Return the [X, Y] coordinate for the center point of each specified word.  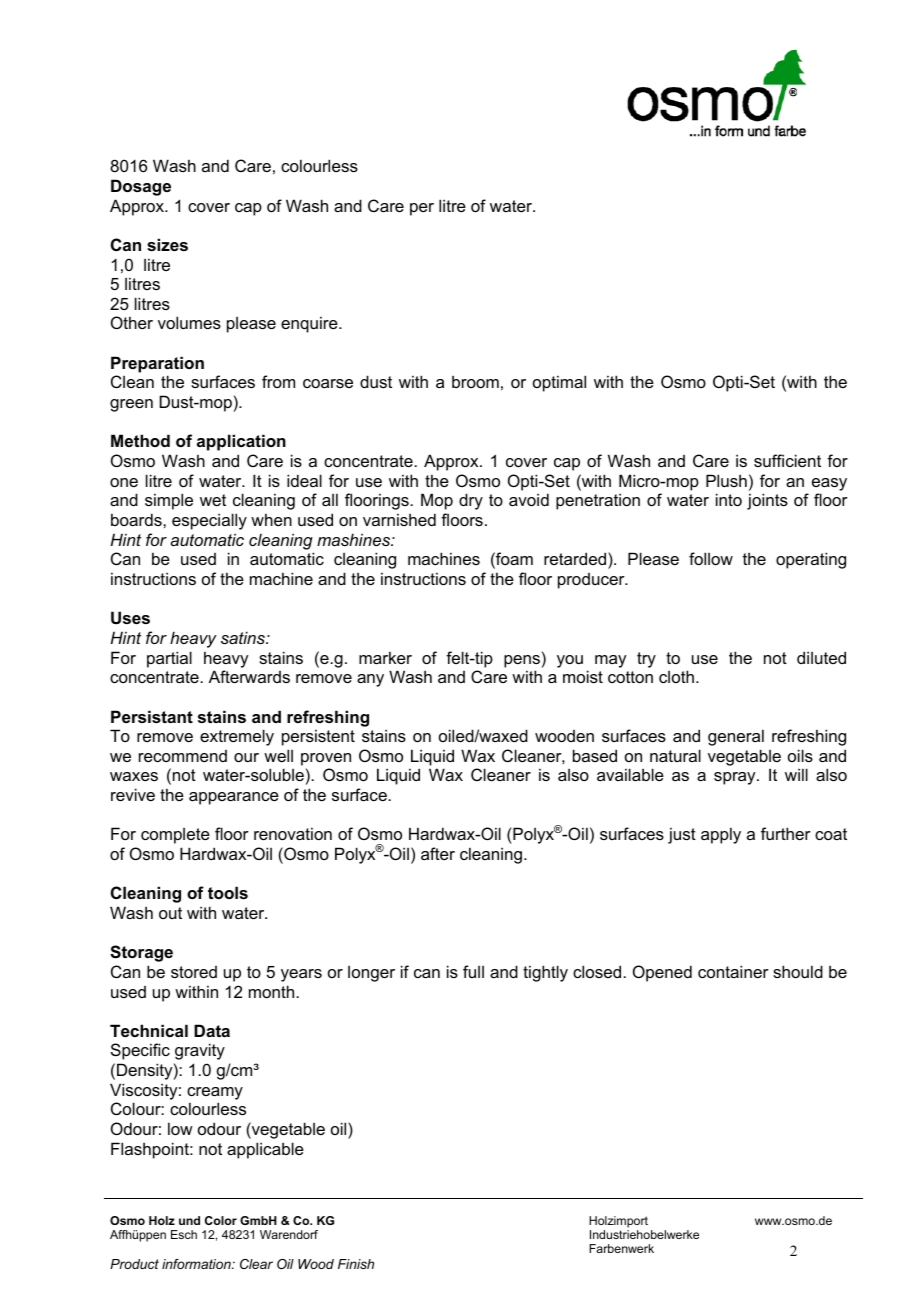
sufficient [787, 460]
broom [475, 381]
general [736, 737]
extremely [237, 737]
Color [221, 1220]
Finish [356, 1264]
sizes [167, 244]
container [733, 971]
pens [522, 661]
